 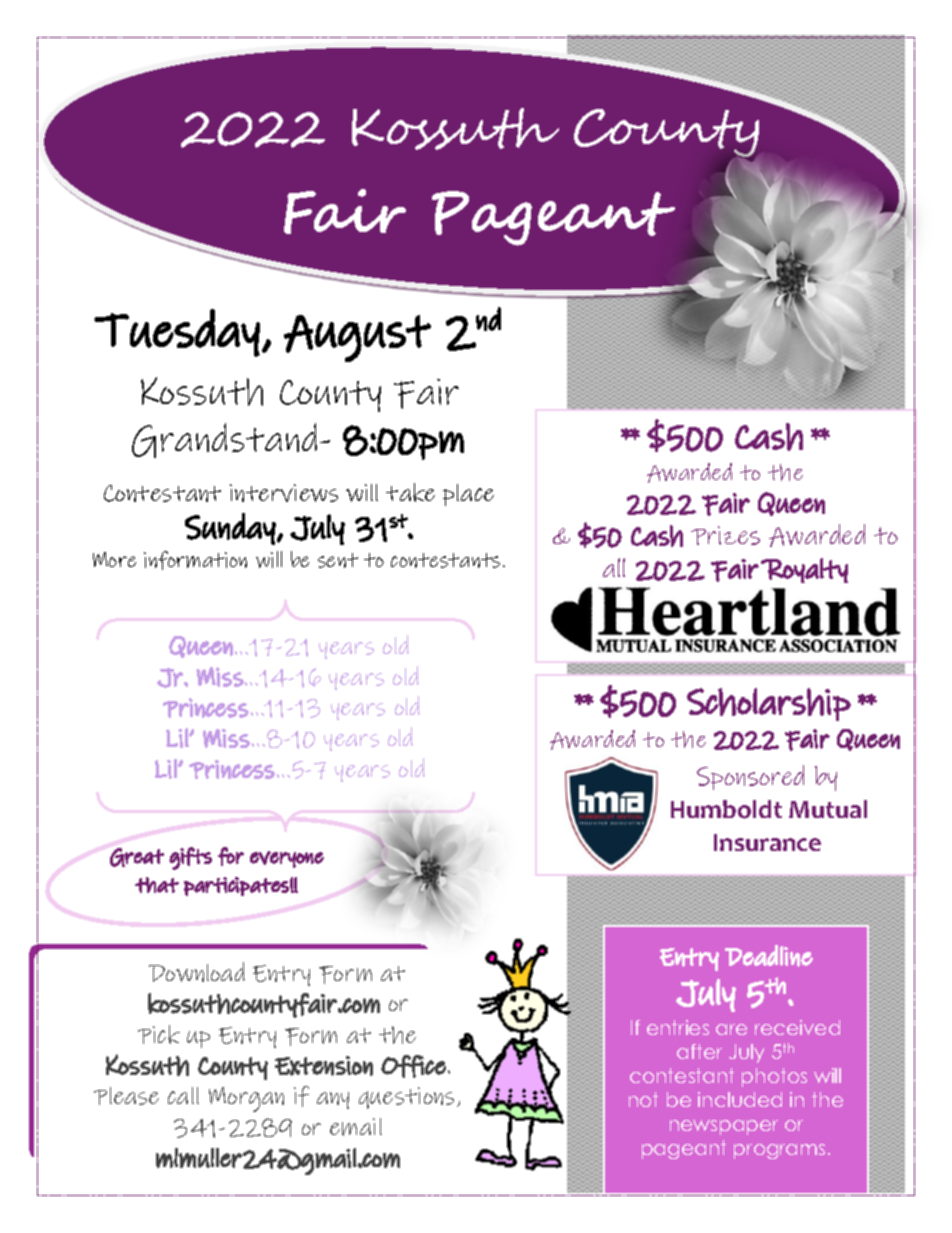 What do you see at coordinates (725, 535) in the screenshot?
I see `Prizes` at bounding box center [725, 535].
